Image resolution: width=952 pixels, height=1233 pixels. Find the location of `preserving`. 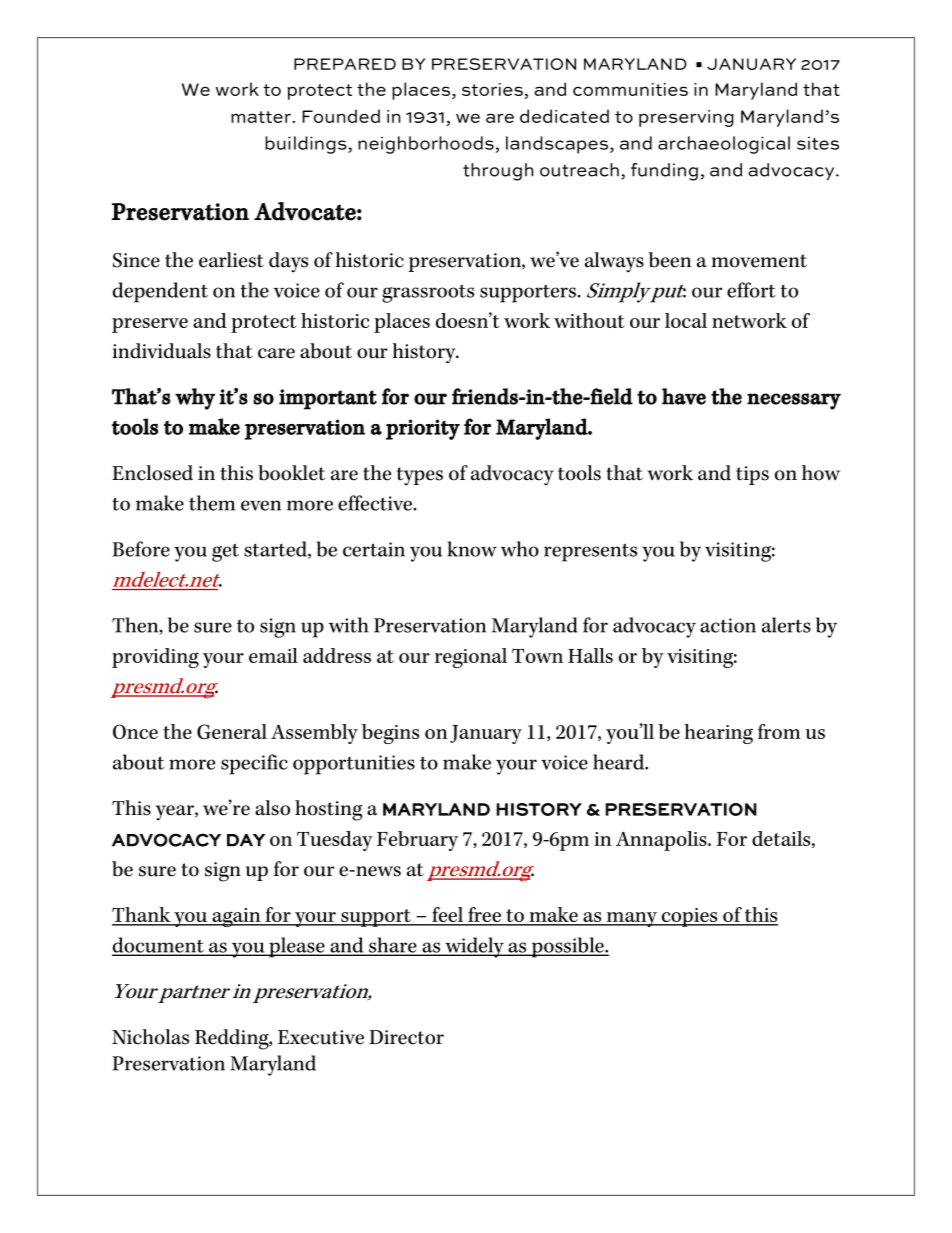

preserving is located at coordinates (686, 118).
